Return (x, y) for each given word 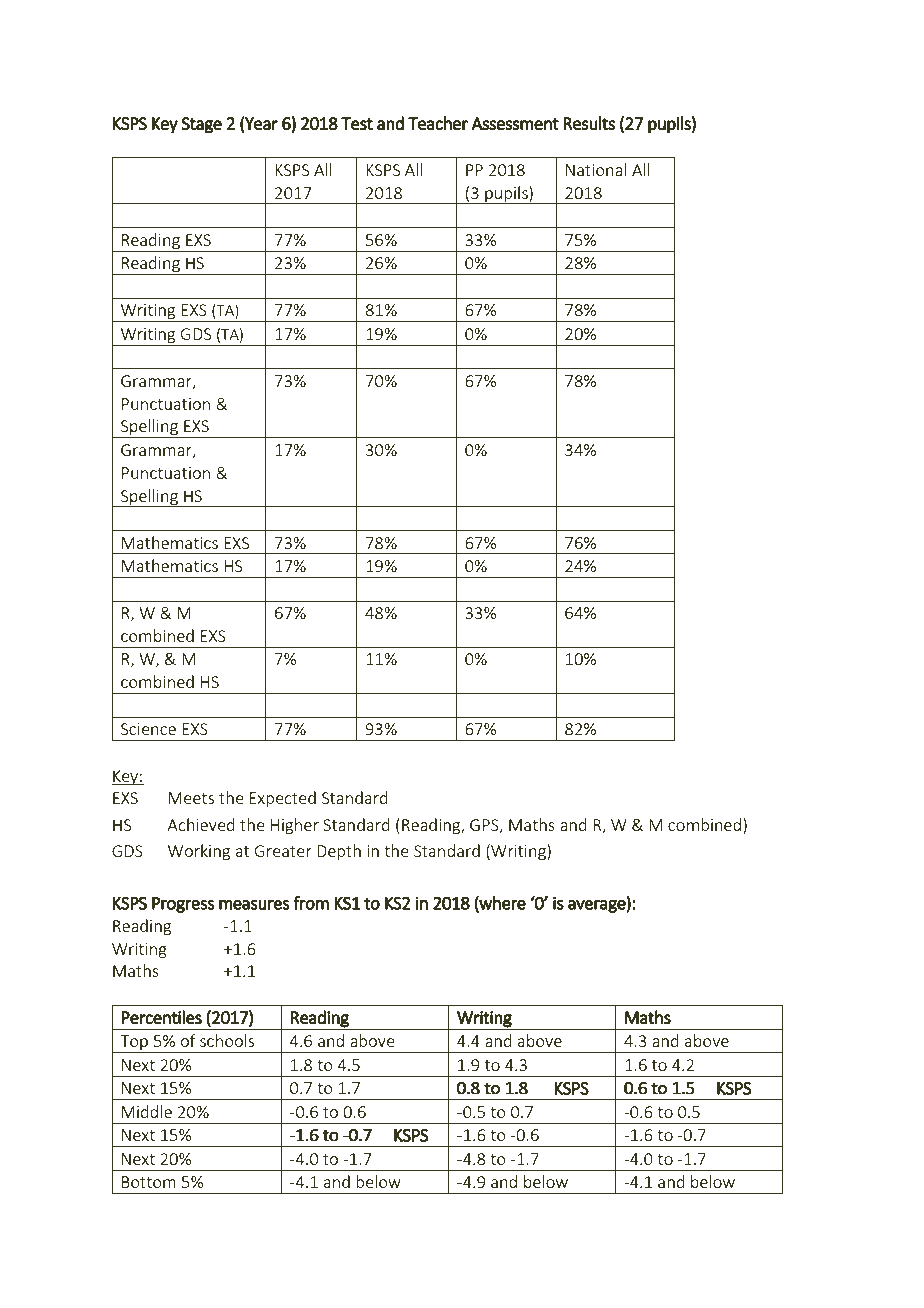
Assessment (515, 124)
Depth (339, 852)
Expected (283, 799)
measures (254, 905)
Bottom (149, 1182)
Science (148, 729)
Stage (201, 125)
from (311, 903)
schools (227, 1040)
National (596, 169)
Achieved (201, 824)
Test (357, 124)
